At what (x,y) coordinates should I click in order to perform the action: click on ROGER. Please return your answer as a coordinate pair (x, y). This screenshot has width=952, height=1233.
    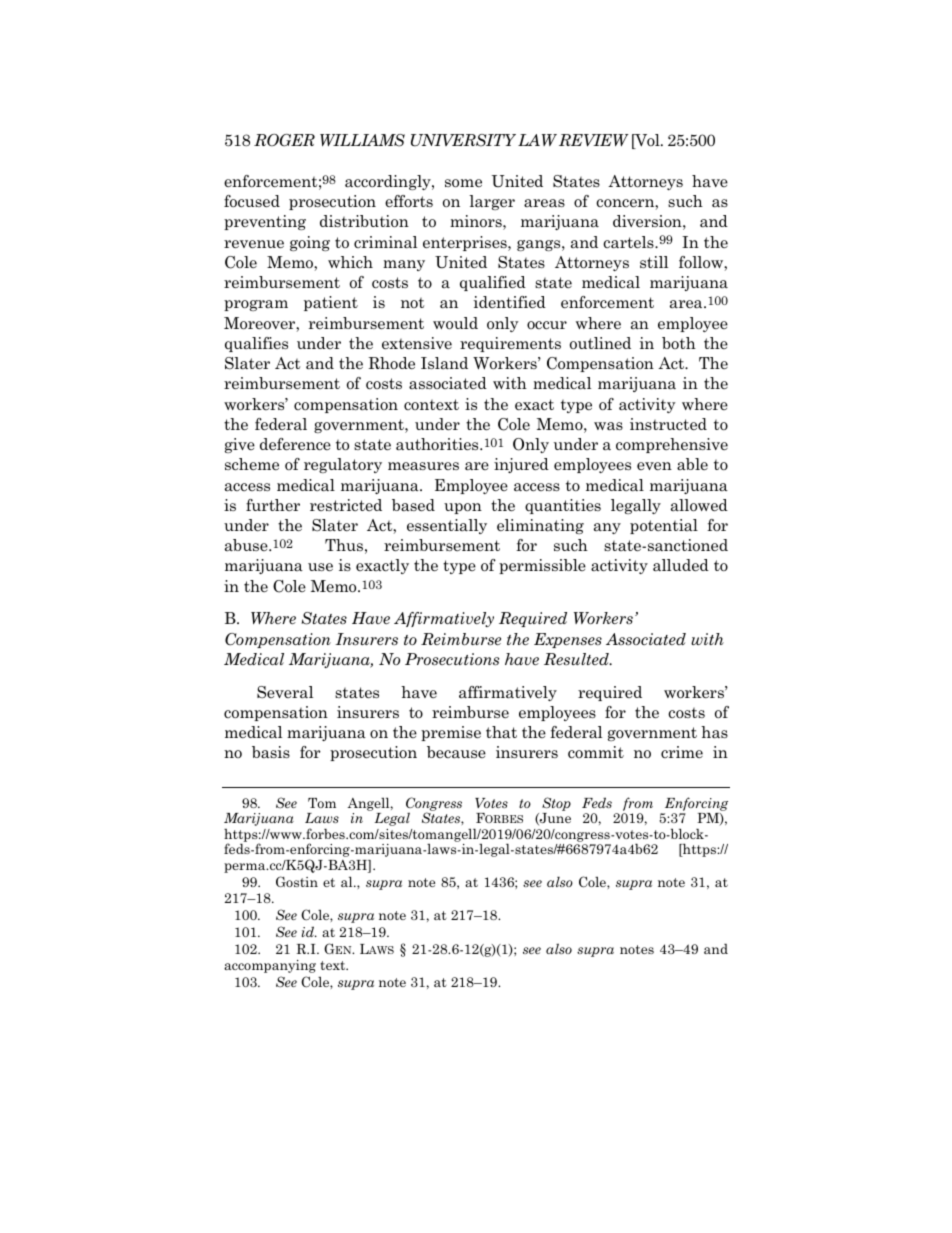
    Looking at the image, I should click on (284, 140).
